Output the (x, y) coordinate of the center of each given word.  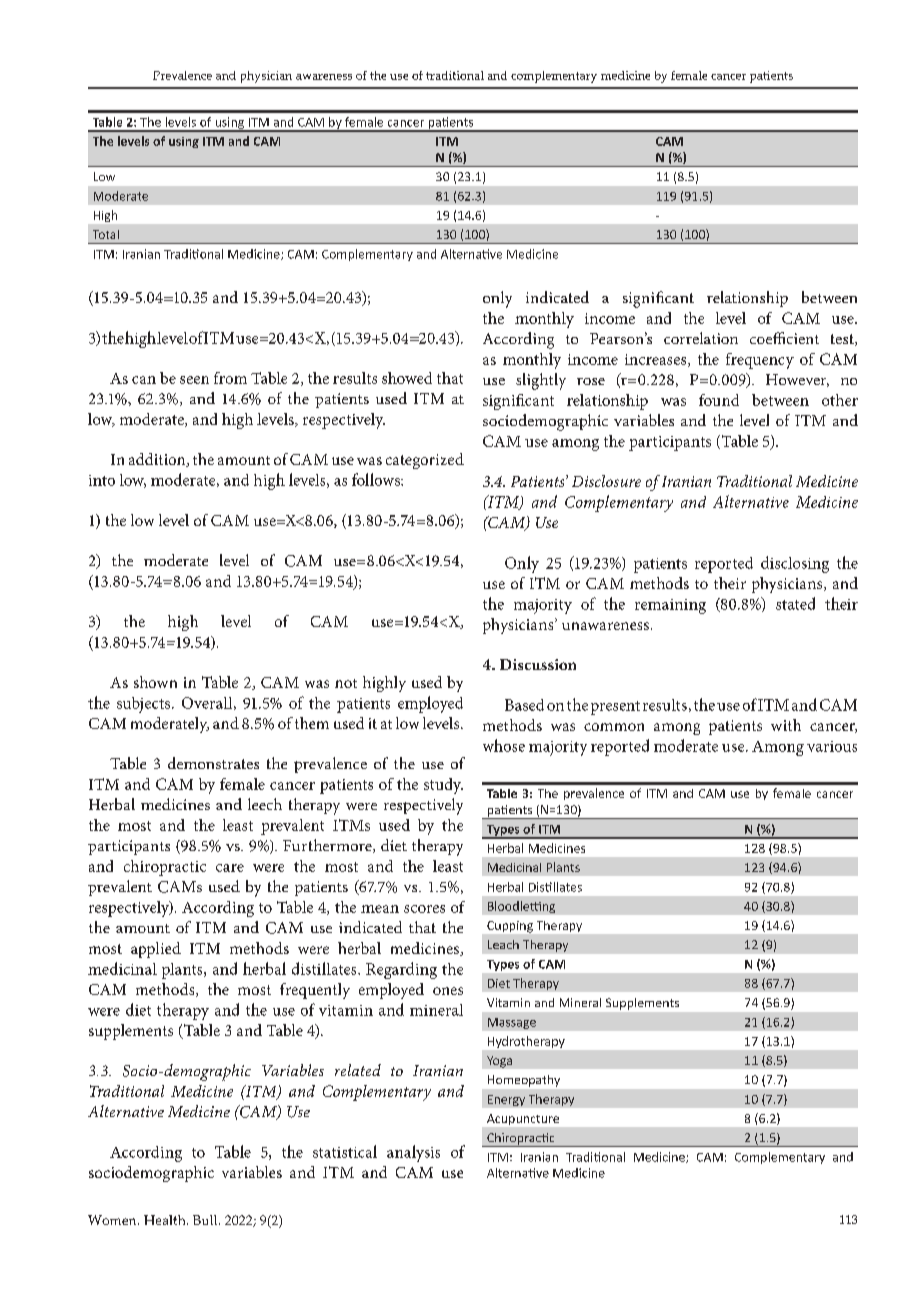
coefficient (784, 338)
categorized (425, 461)
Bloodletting (521, 907)
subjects (145, 705)
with (786, 725)
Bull (206, 1220)
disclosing (795, 564)
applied (156, 950)
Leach (503, 944)
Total (106, 234)
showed (407, 378)
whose (504, 745)
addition (158, 460)
